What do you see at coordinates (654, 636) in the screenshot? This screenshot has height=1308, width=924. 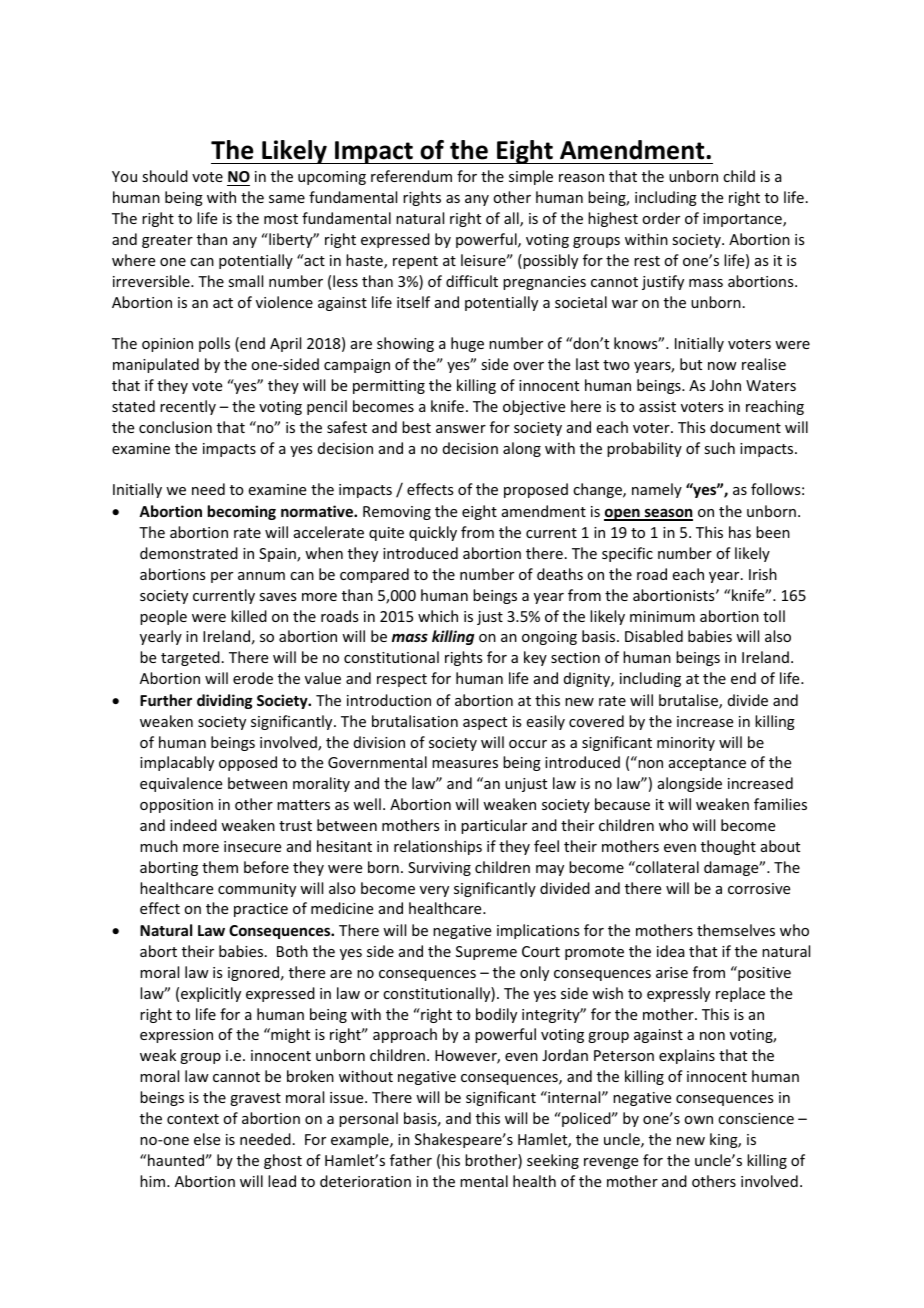 I see `Disabled` at bounding box center [654, 636].
